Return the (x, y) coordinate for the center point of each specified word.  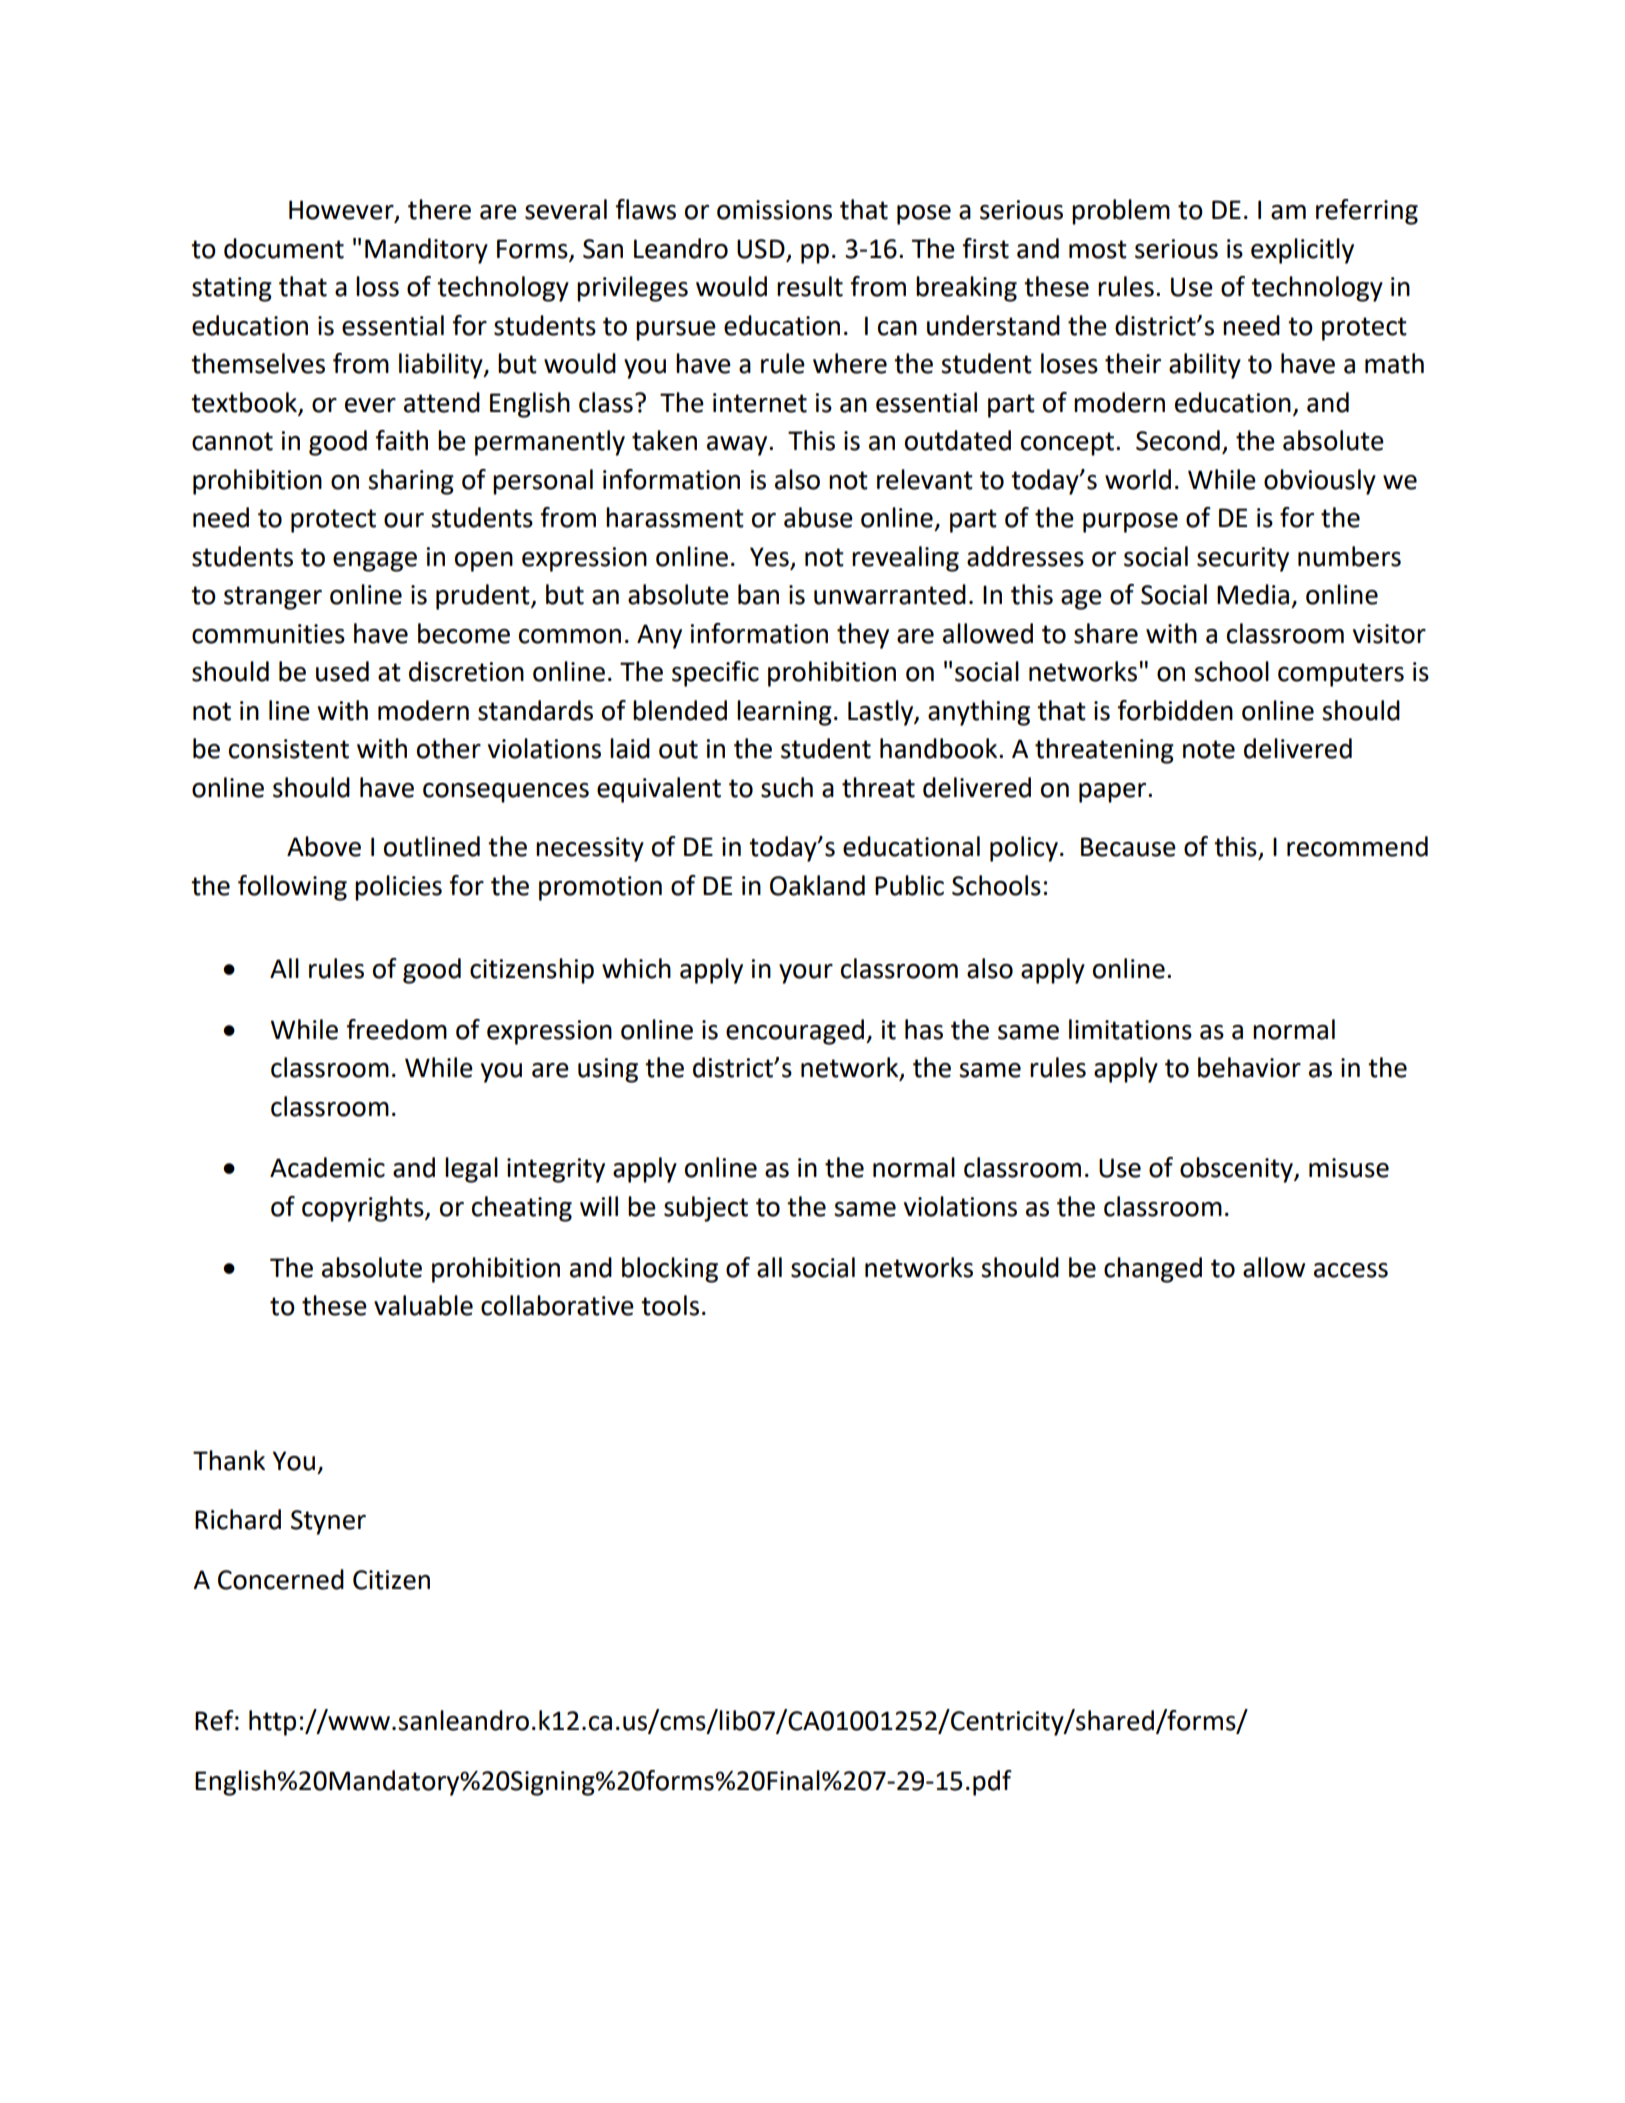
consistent (289, 749)
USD (761, 249)
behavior (1249, 1067)
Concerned (281, 1579)
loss (377, 286)
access (1351, 1270)
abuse (818, 517)
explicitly (1302, 251)
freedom (396, 1029)
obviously (1320, 482)
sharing (411, 482)
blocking (670, 1270)
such (787, 787)
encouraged (796, 1032)
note (1209, 749)
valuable (423, 1305)
